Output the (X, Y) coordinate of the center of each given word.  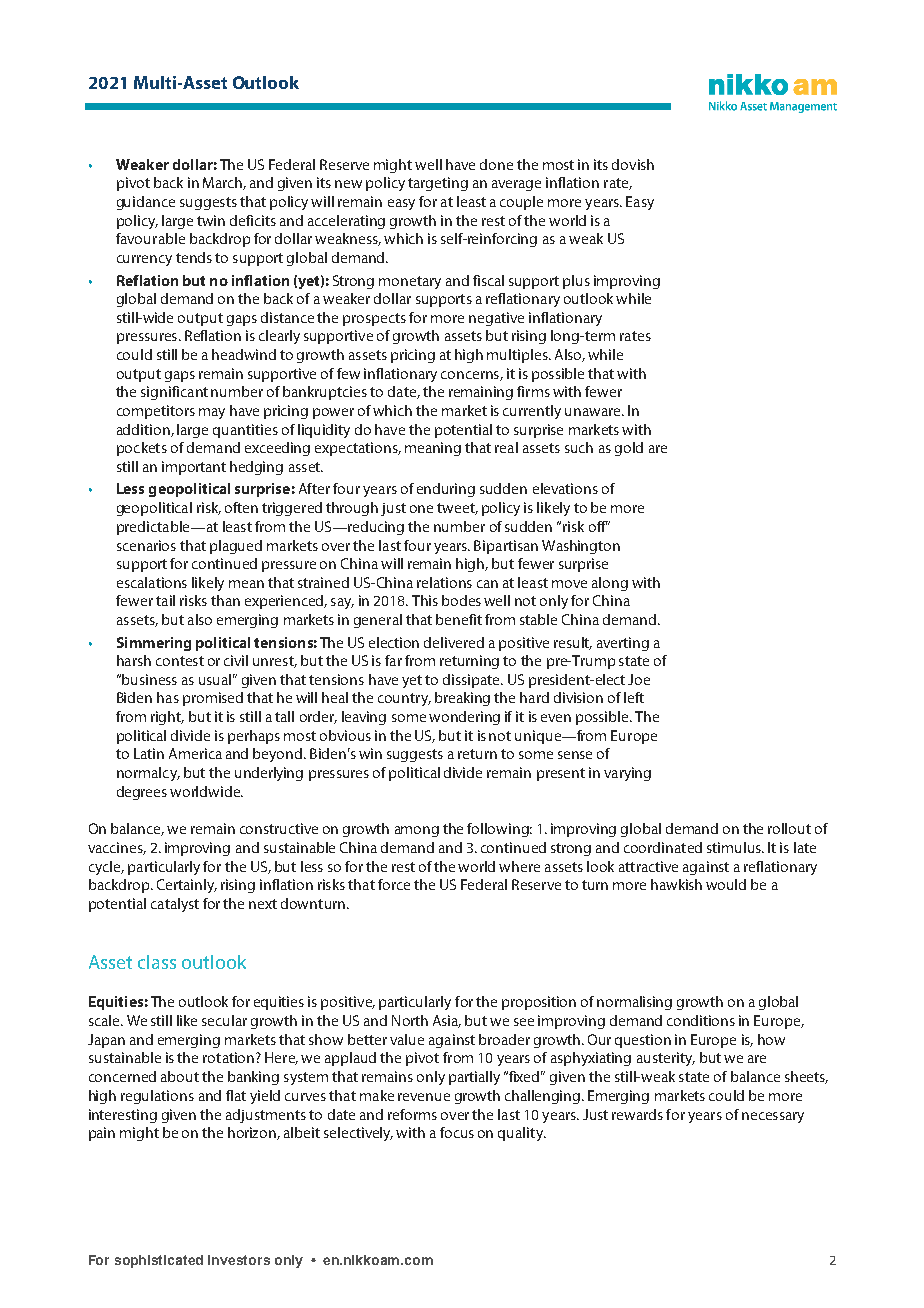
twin (211, 220)
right (167, 718)
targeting (438, 184)
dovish (633, 164)
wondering (464, 718)
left (634, 697)
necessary (773, 1117)
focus (457, 1132)
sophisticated (159, 1261)
